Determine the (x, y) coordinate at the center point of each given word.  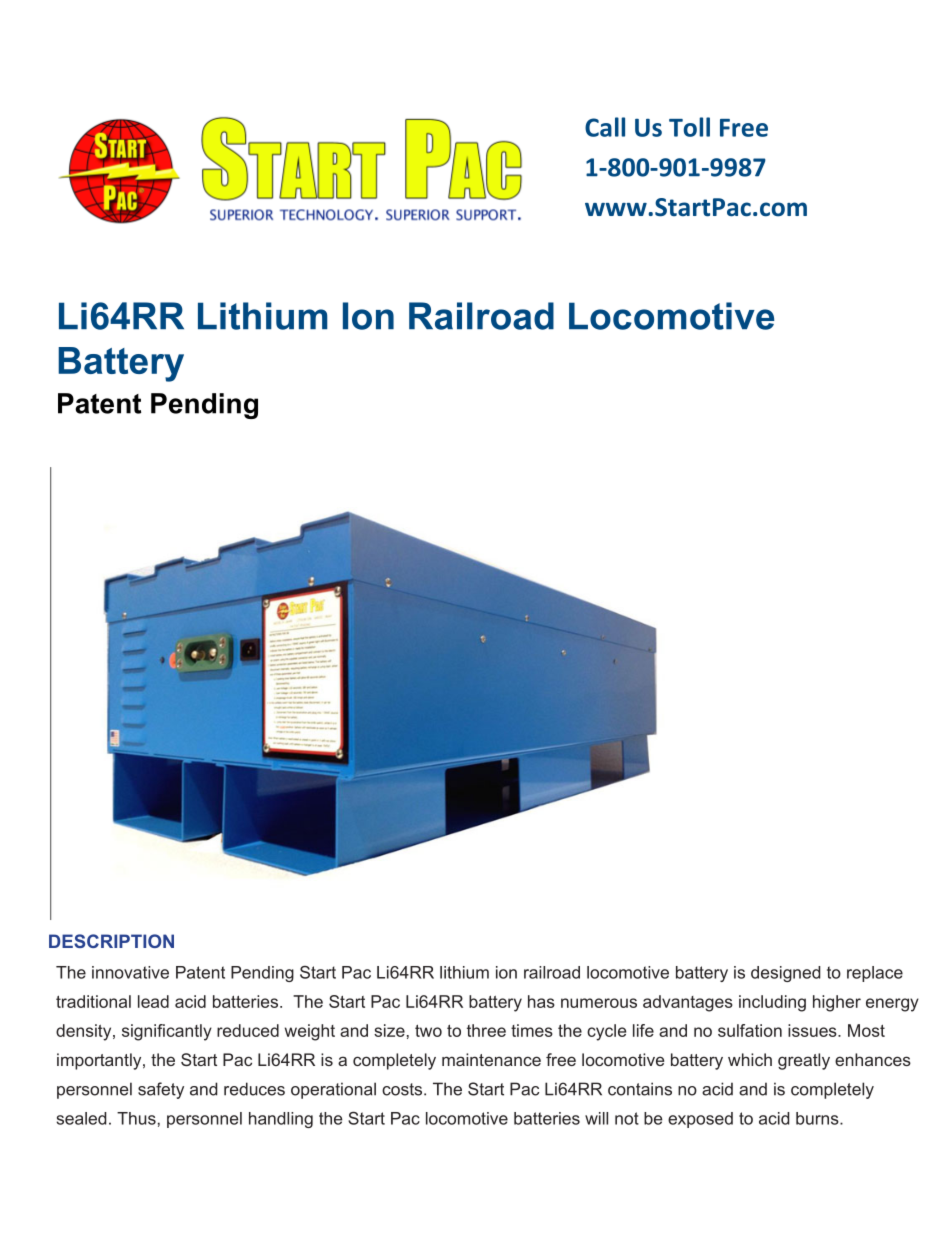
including (772, 1003)
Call (605, 127)
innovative (130, 972)
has (541, 1001)
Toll (689, 127)
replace (875, 974)
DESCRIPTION (111, 941)
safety (161, 1090)
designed (786, 974)
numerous (599, 1003)
